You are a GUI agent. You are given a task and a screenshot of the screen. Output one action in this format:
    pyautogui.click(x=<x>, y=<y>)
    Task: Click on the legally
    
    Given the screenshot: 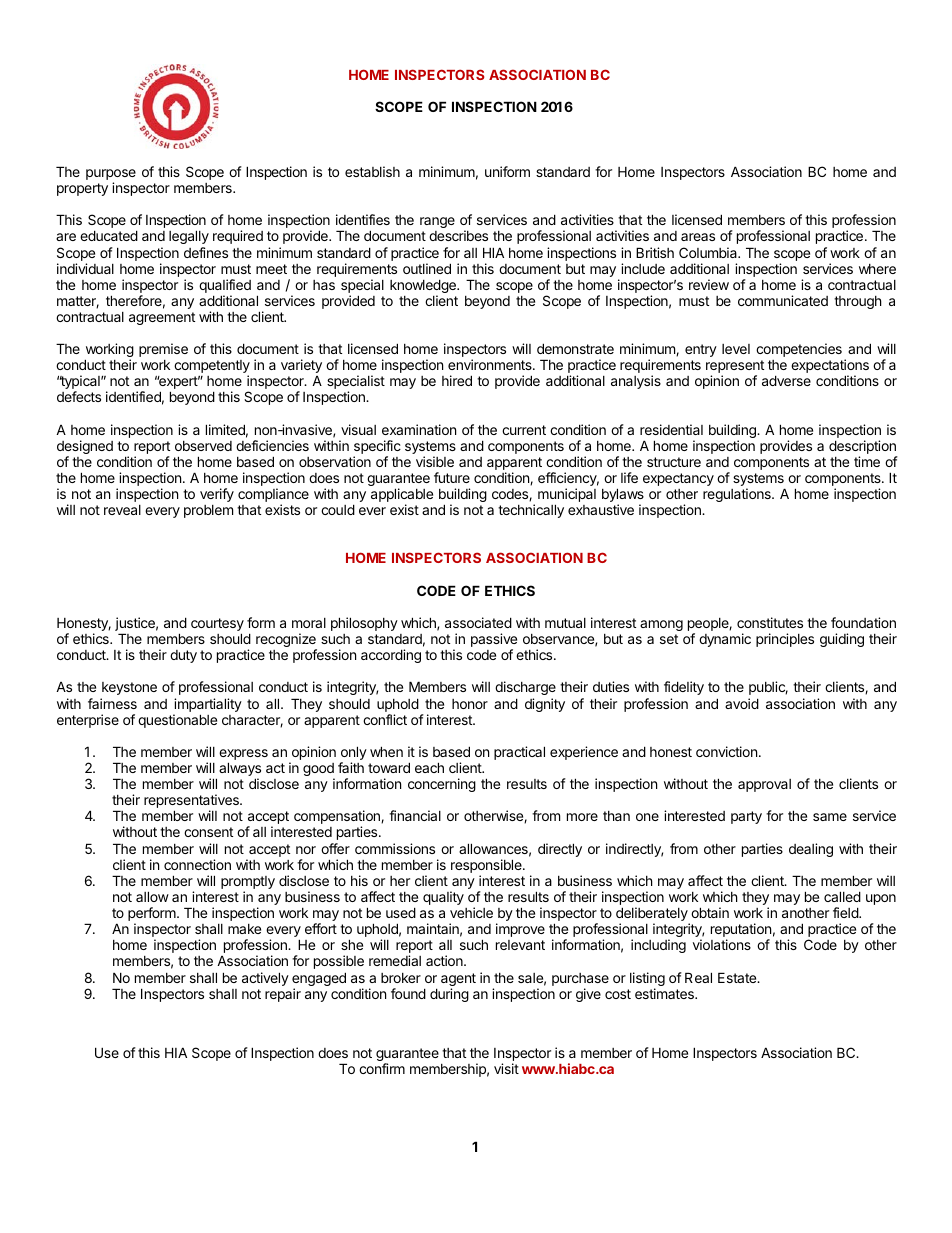 What is the action you would take?
    pyautogui.click(x=189, y=237)
